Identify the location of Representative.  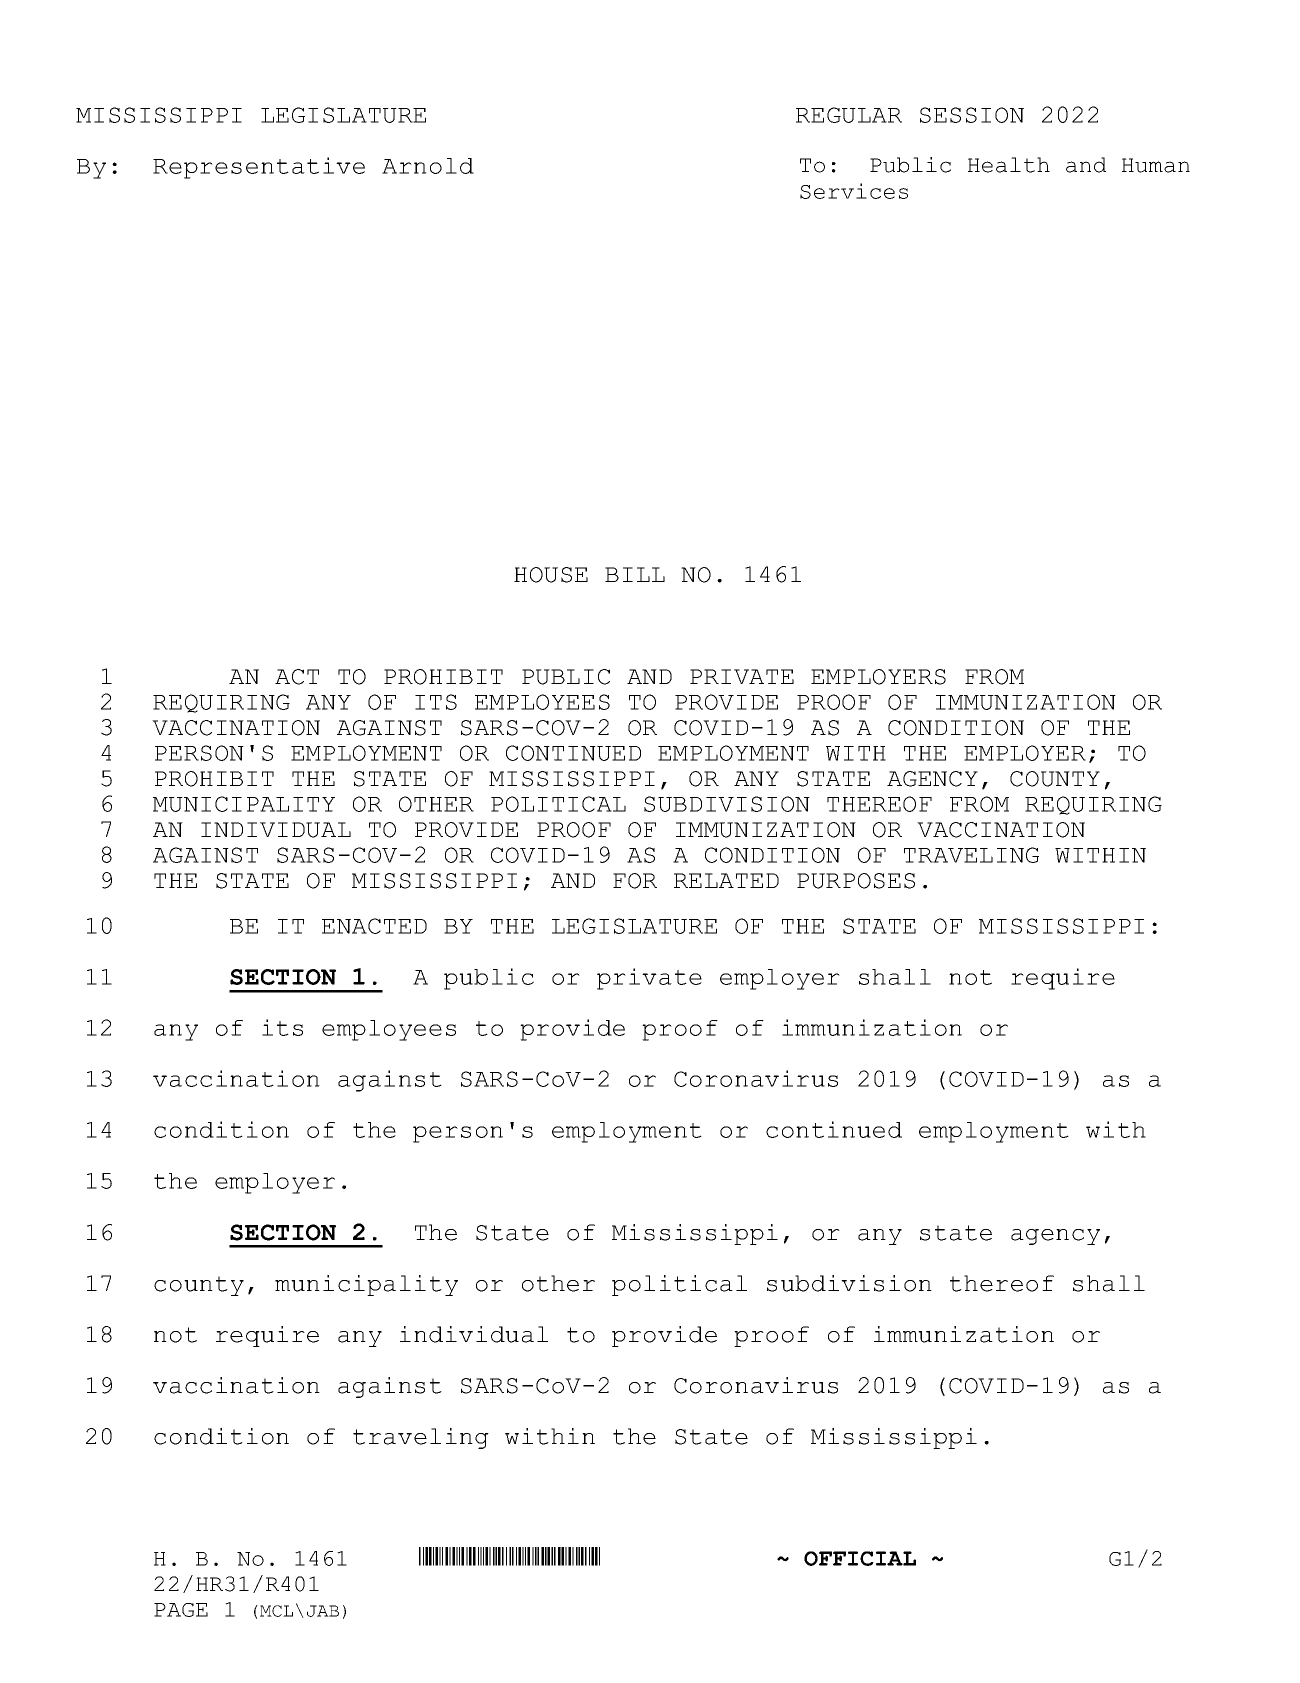
(259, 168).
